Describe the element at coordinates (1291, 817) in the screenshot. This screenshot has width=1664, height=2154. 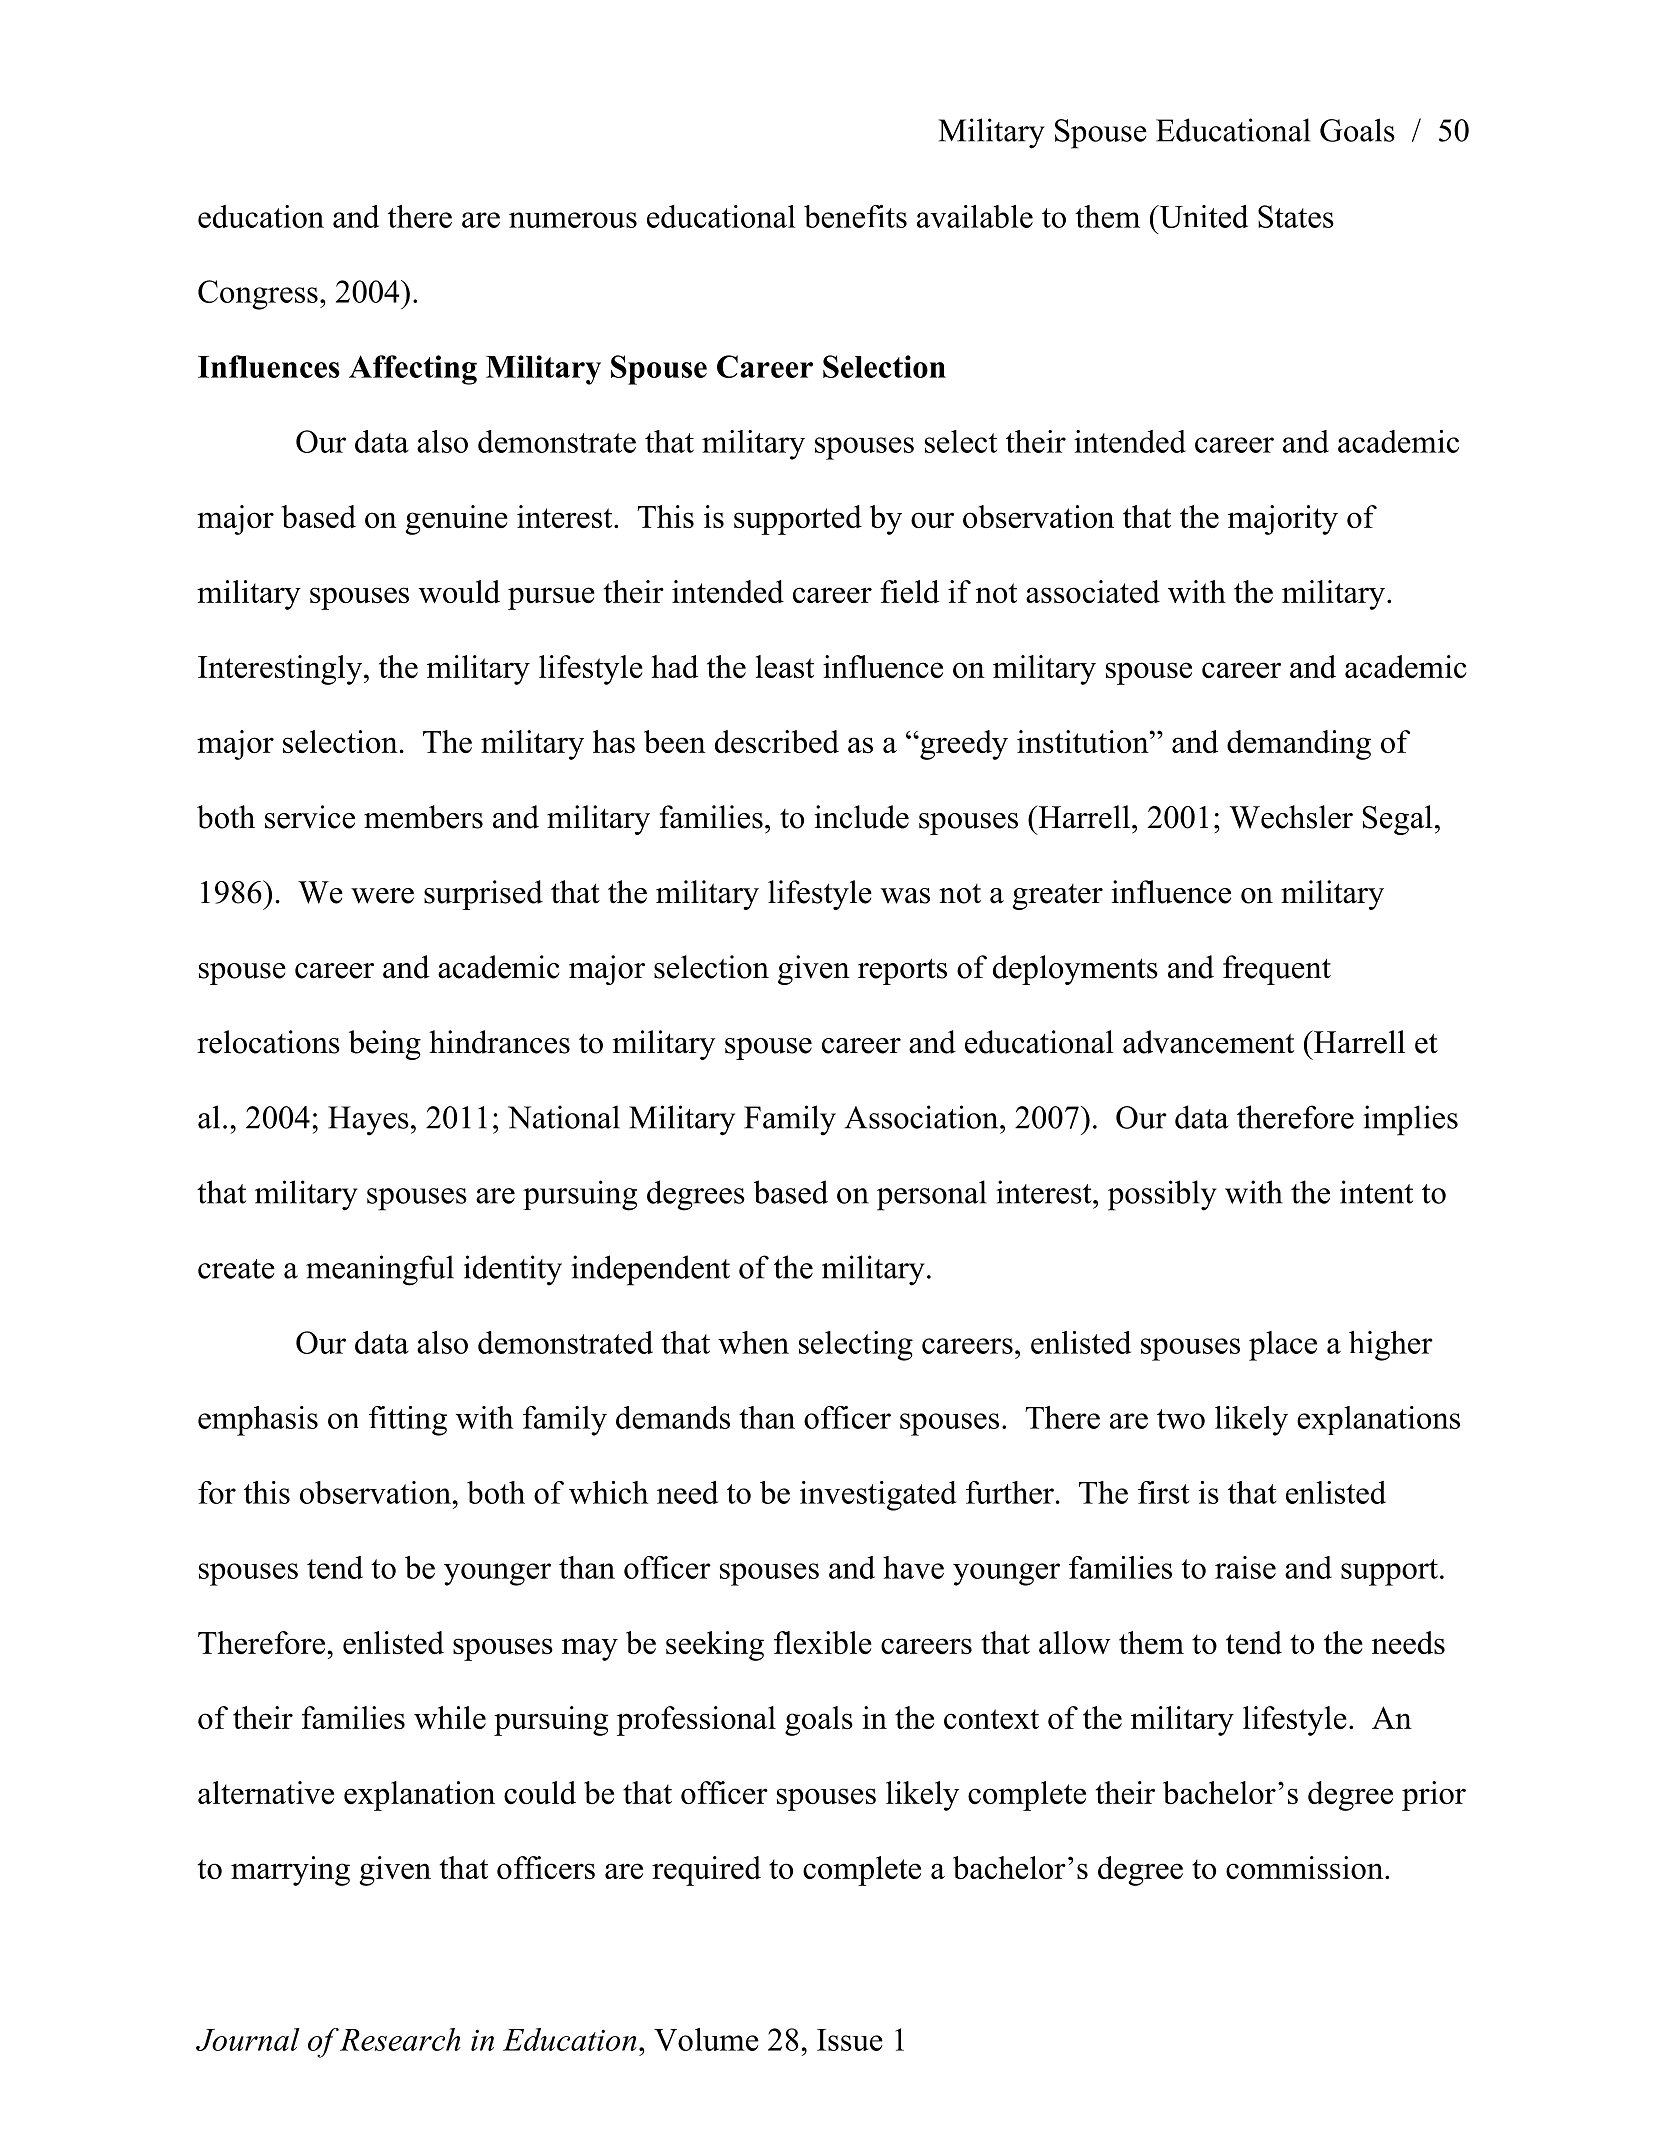
I see `Wechsler` at that location.
